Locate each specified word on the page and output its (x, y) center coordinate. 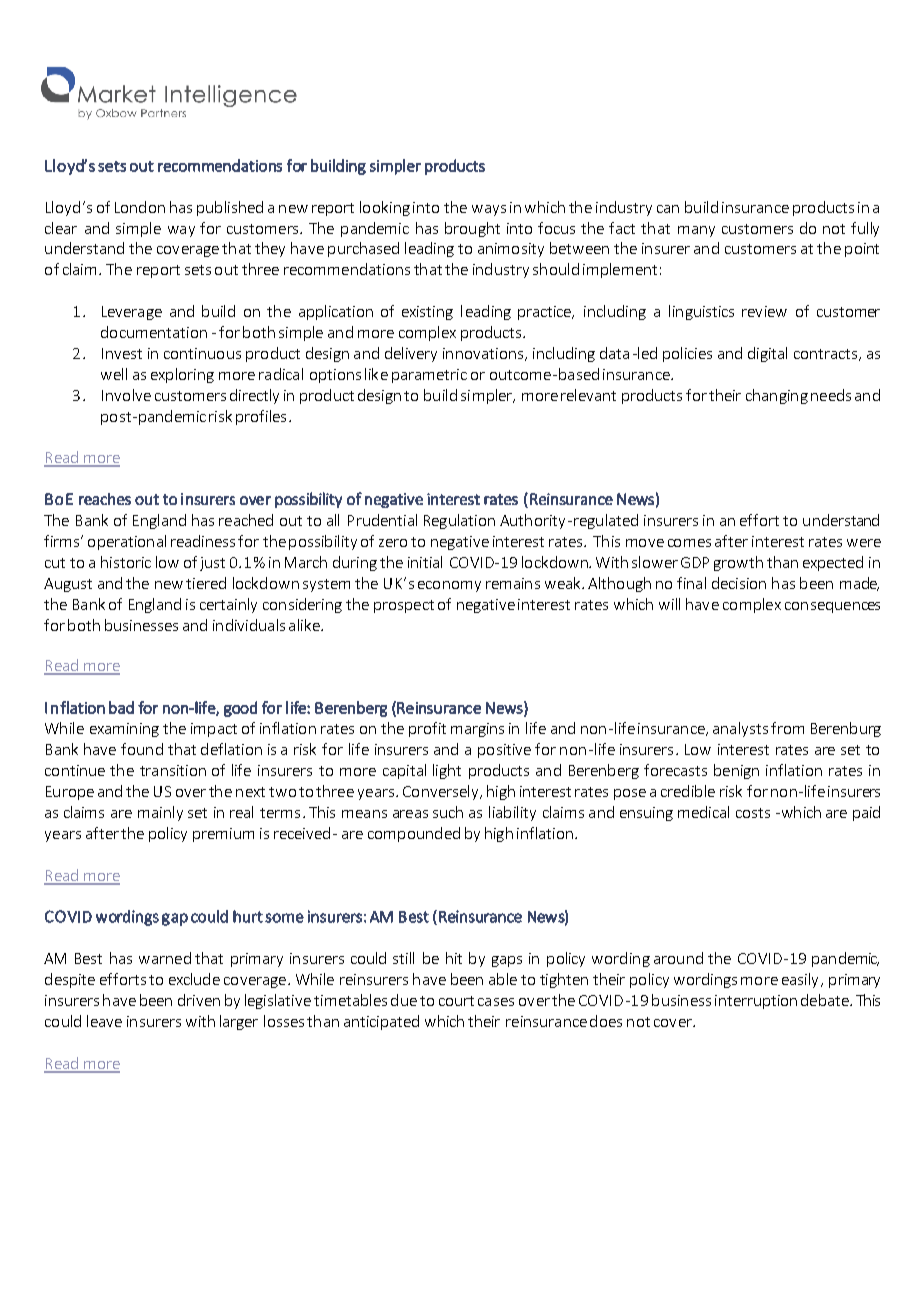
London (140, 207)
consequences (832, 607)
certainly (228, 605)
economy (449, 586)
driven (199, 1000)
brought (472, 229)
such (448, 812)
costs (753, 813)
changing (777, 396)
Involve (126, 395)
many (696, 231)
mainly (160, 813)
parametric (429, 376)
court (456, 1001)
